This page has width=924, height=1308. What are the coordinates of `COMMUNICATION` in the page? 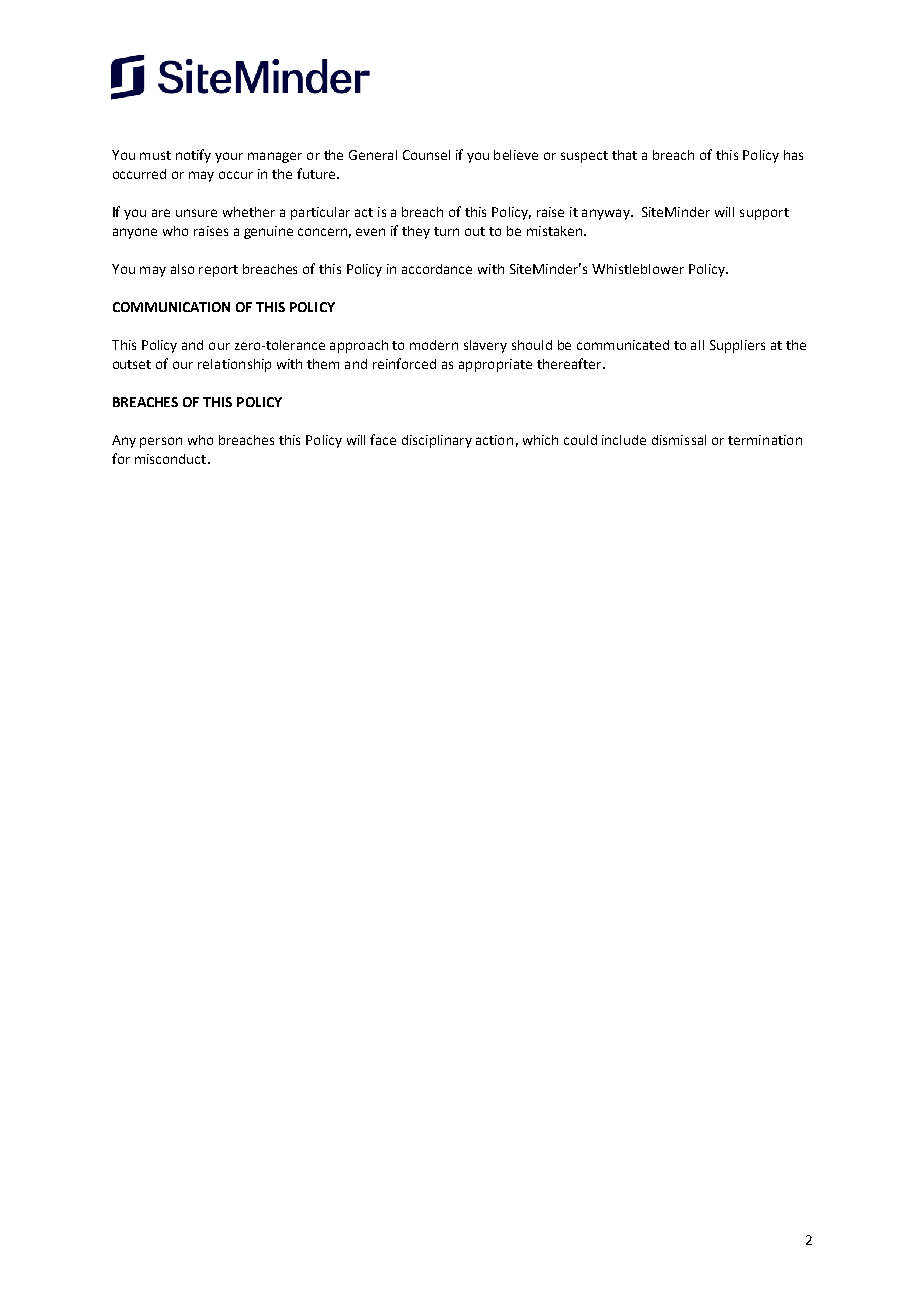 It's located at (171, 307).
